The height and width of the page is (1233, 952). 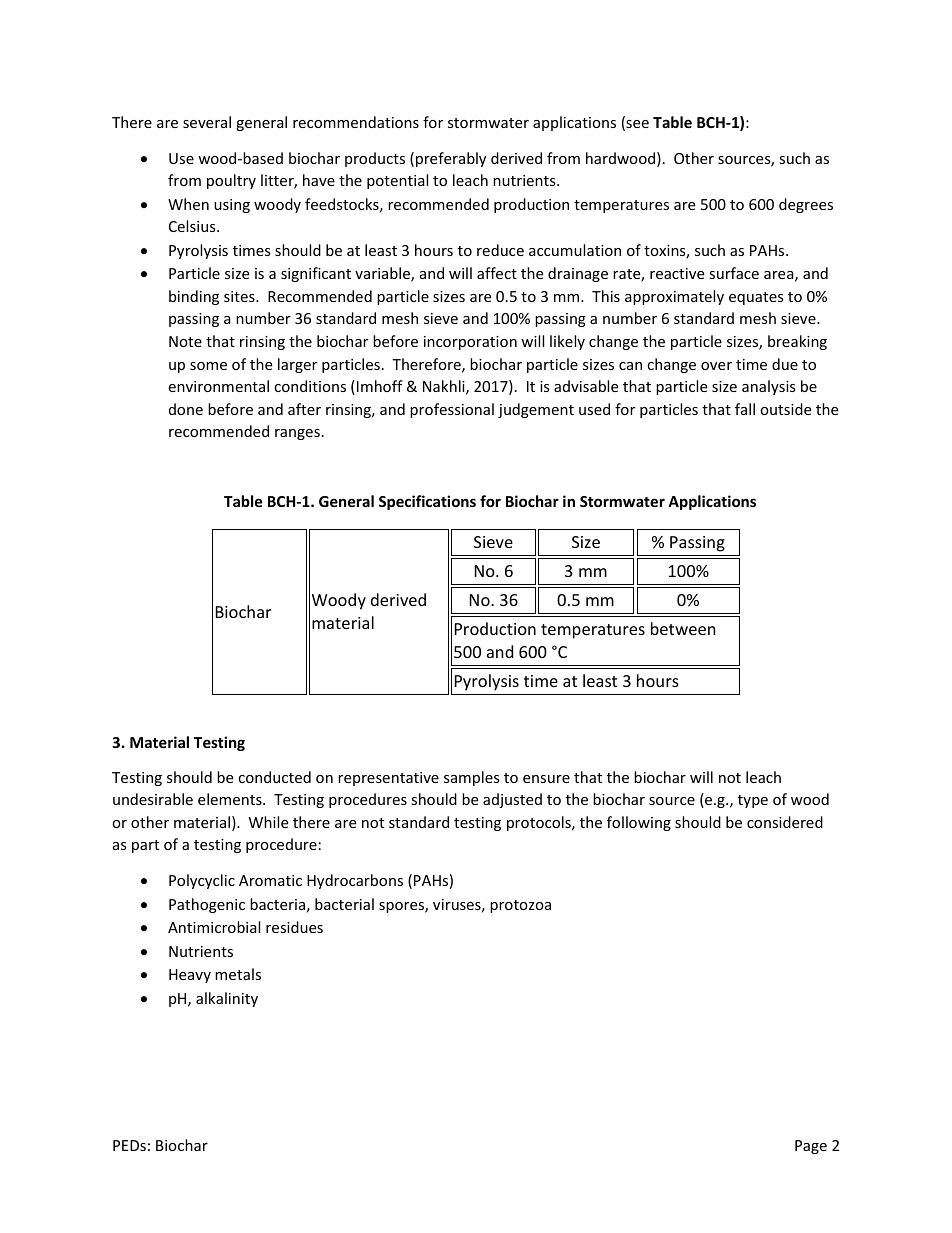 I want to click on between, so click(x=683, y=628).
